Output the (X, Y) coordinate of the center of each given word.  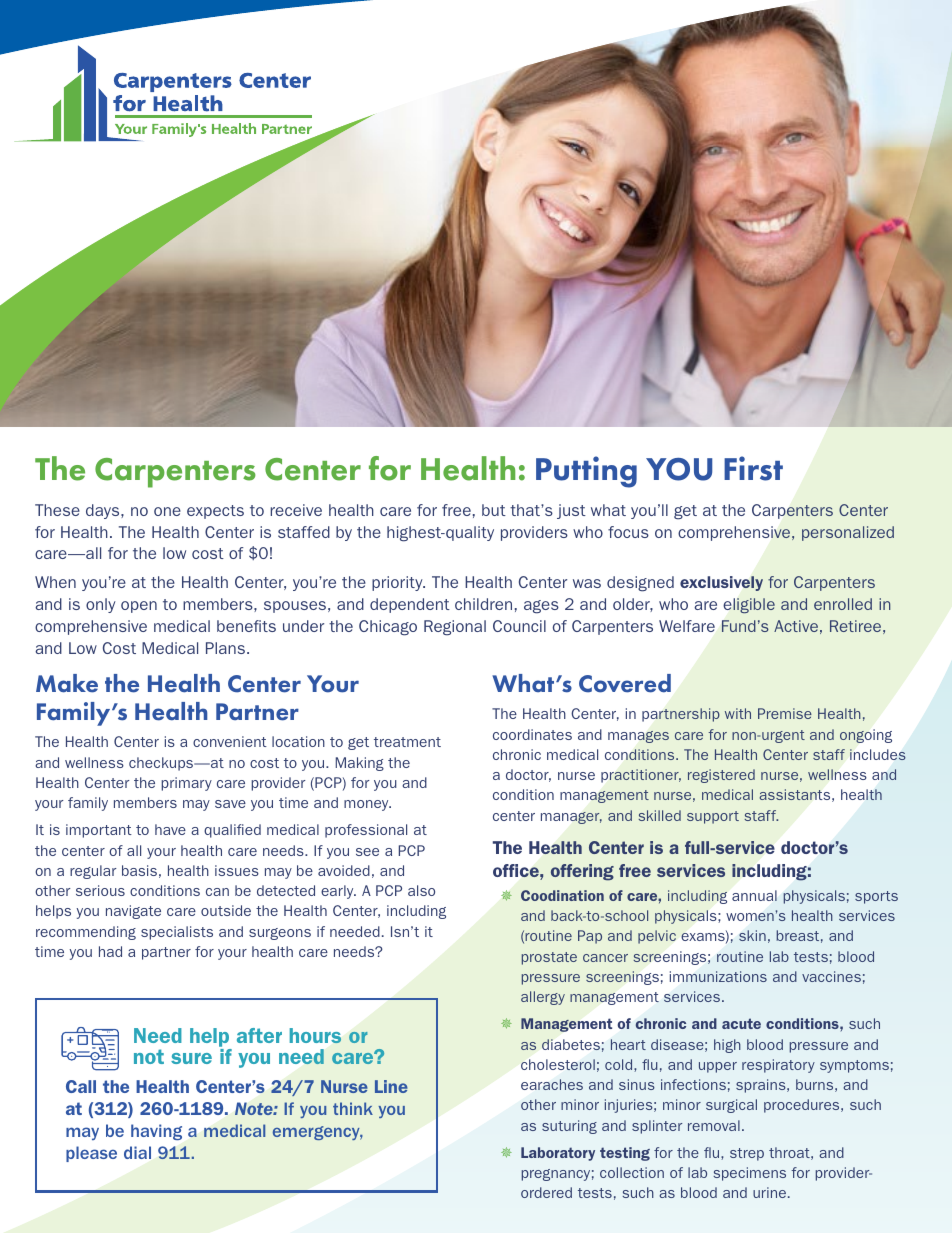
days (104, 511)
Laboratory (558, 1154)
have (170, 829)
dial (137, 1152)
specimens (749, 1174)
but (494, 510)
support (713, 817)
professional (366, 831)
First (753, 468)
